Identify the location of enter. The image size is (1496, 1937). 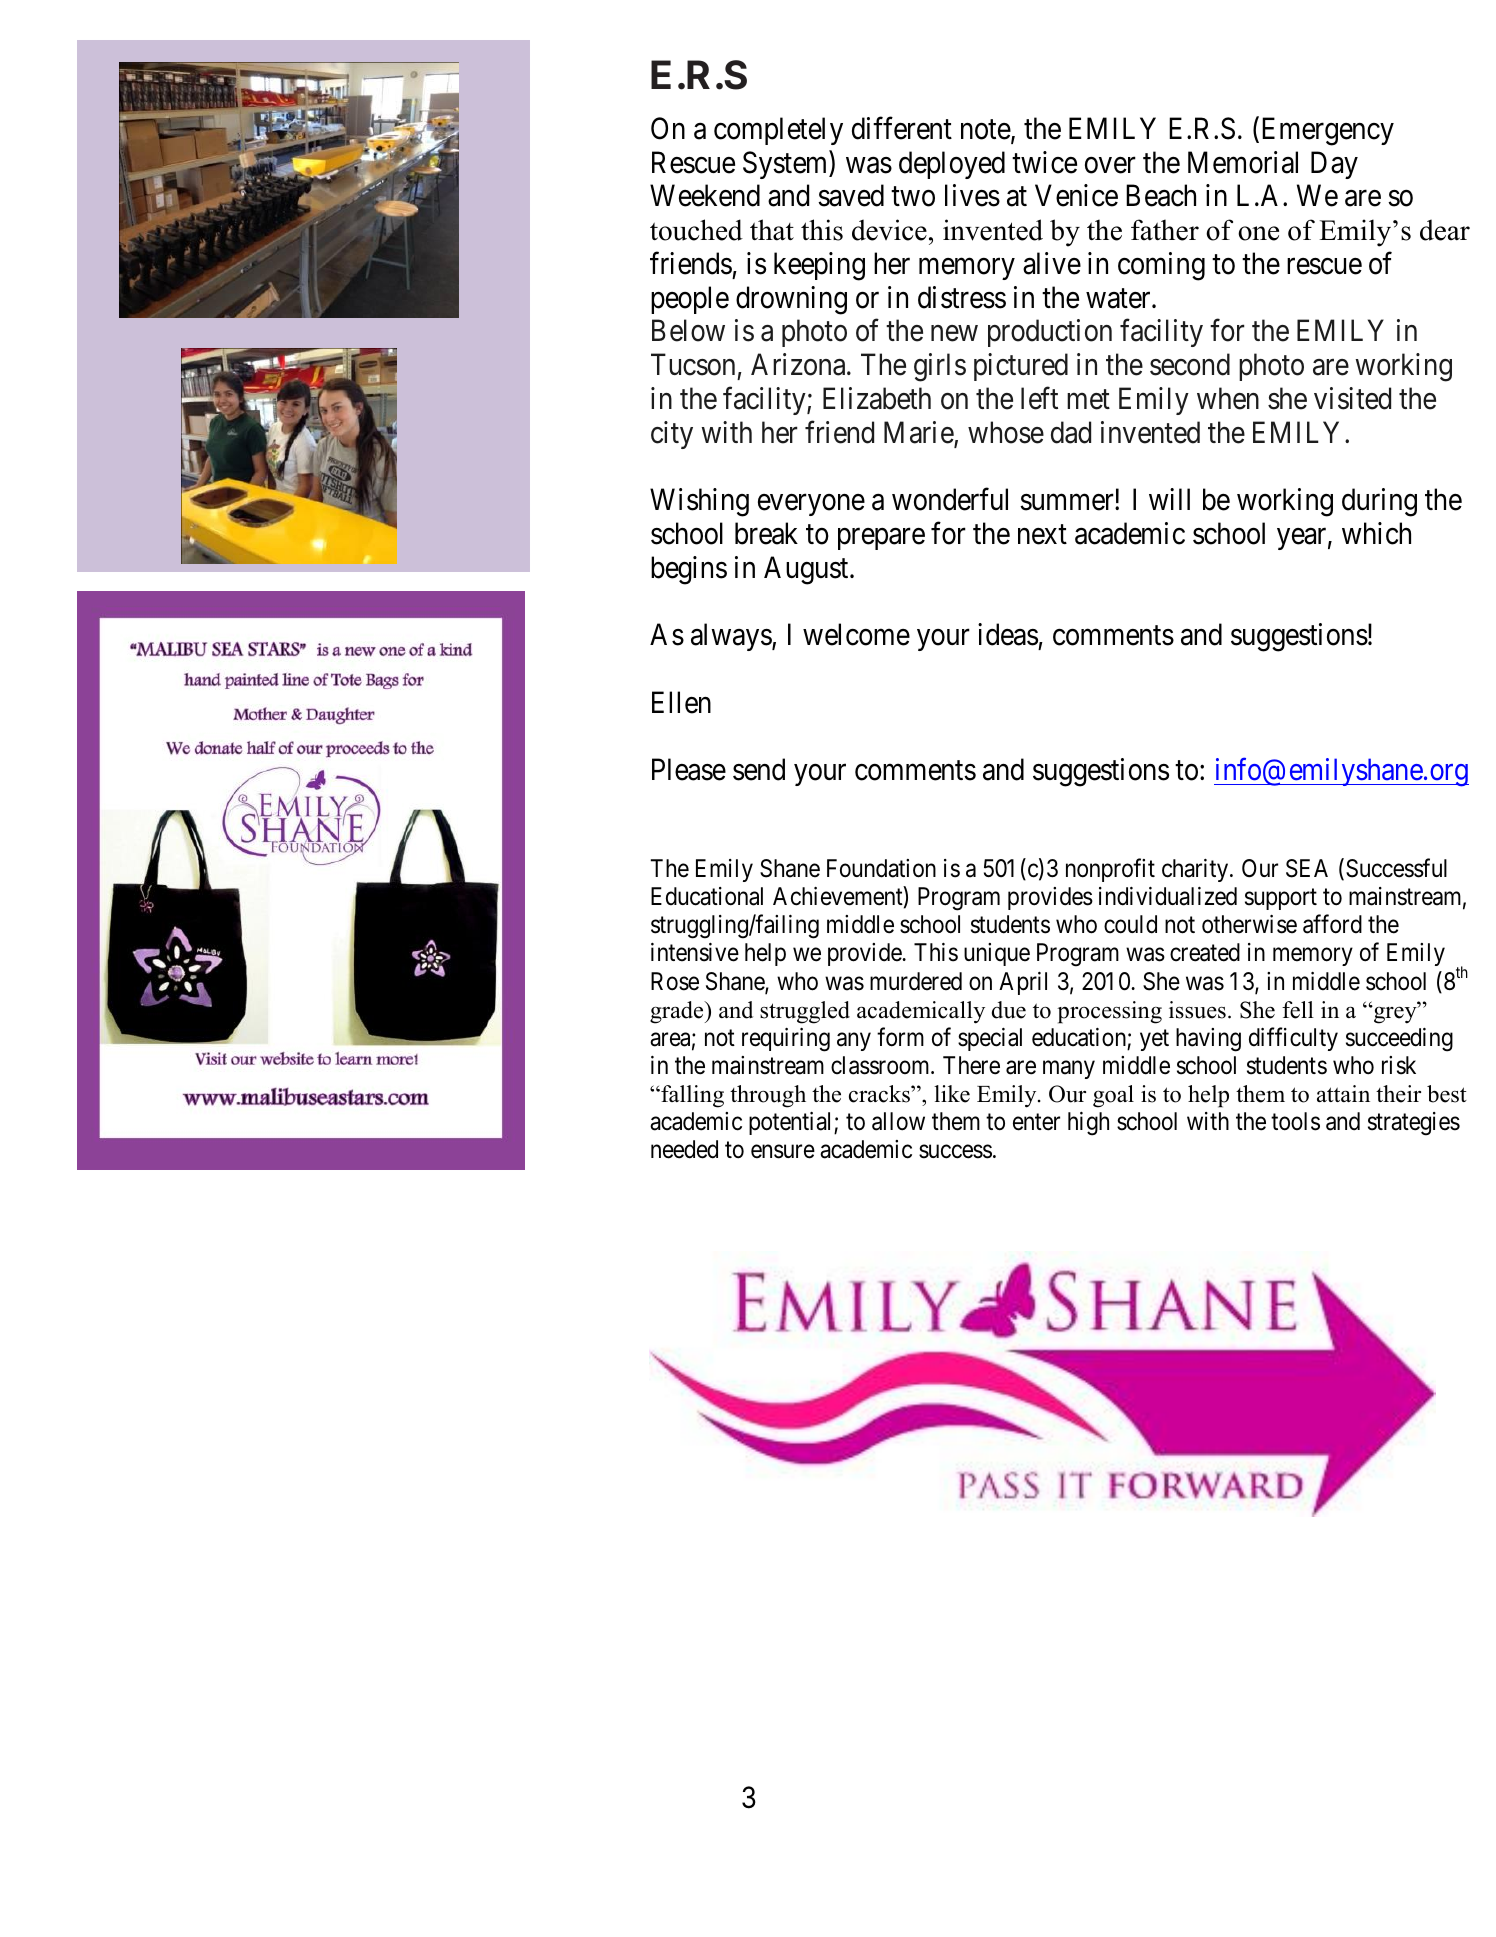
(1036, 1122).
